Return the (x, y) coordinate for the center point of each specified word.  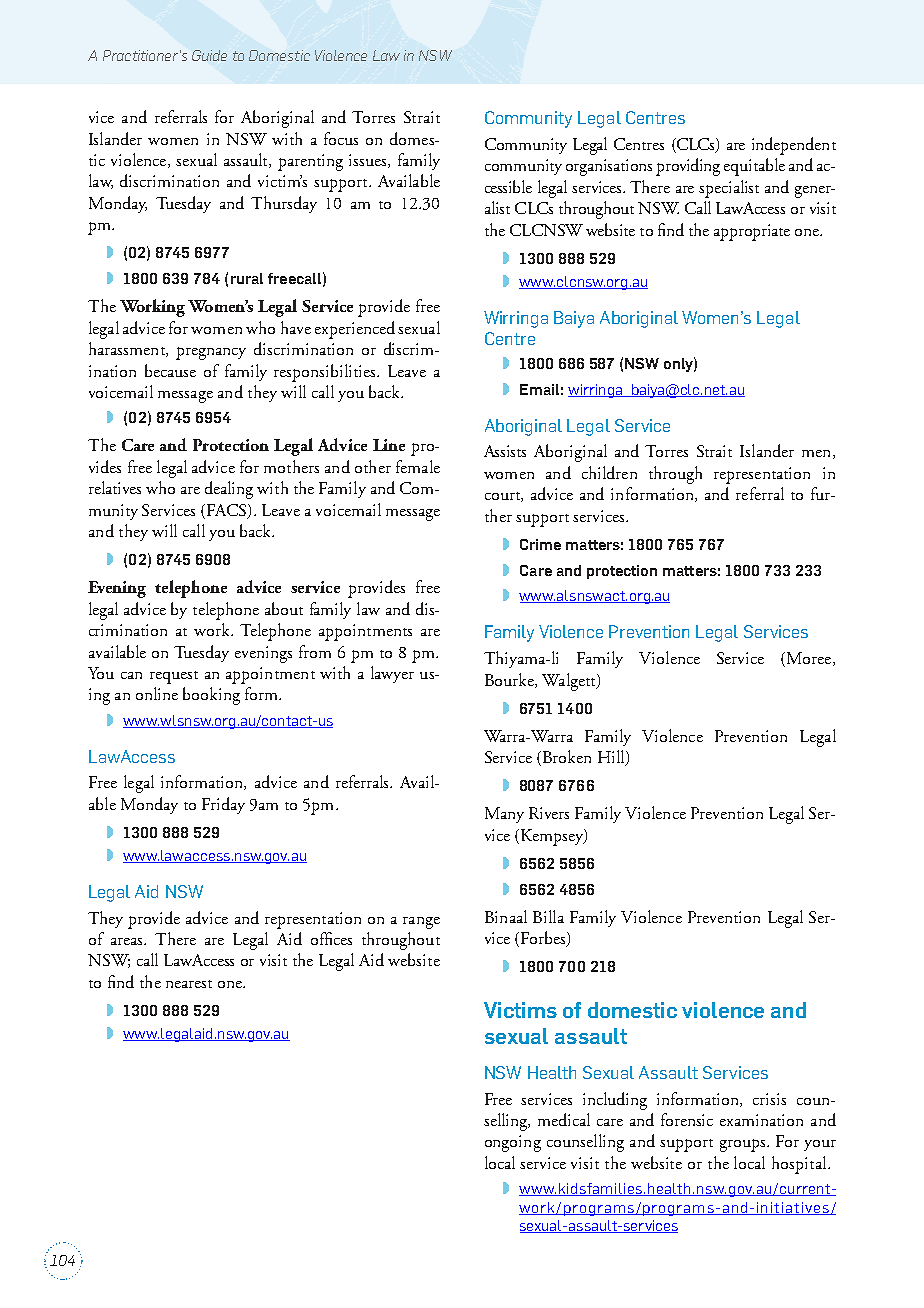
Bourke (510, 680)
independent (794, 146)
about (284, 608)
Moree (810, 659)
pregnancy (211, 353)
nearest (189, 984)
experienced (355, 330)
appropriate (752, 232)
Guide (209, 55)
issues (369, 161)
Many (504, 815)
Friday (223, 805)
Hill (612, 758)
